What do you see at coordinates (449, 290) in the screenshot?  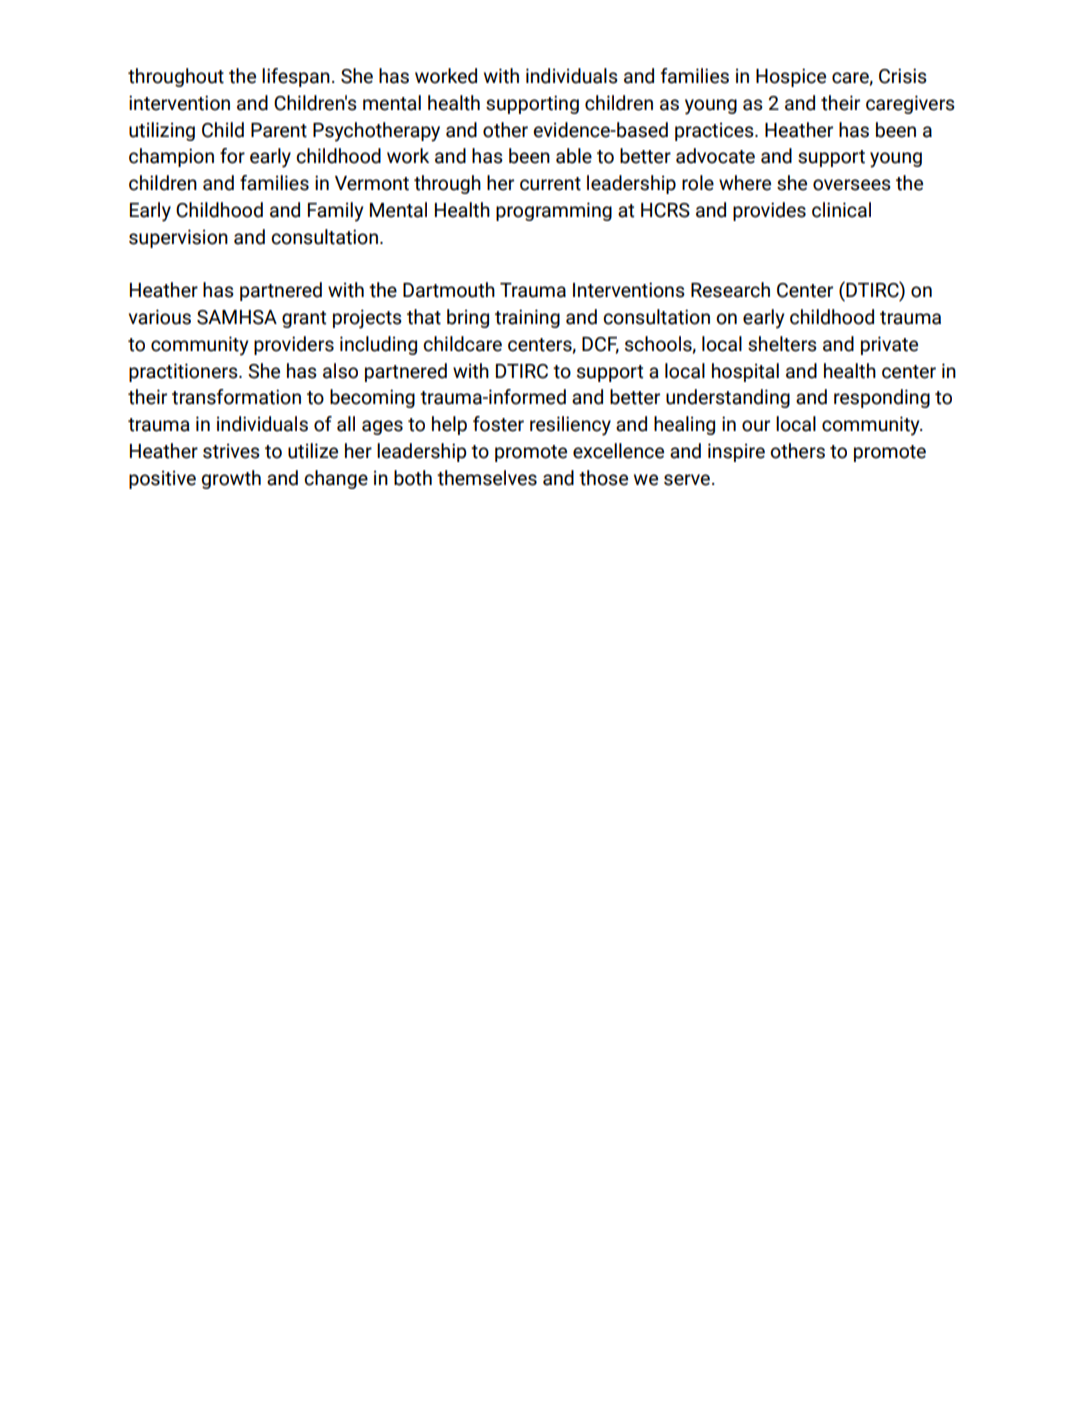 I see `Dartmouth` at bounding box center [449, 290].
